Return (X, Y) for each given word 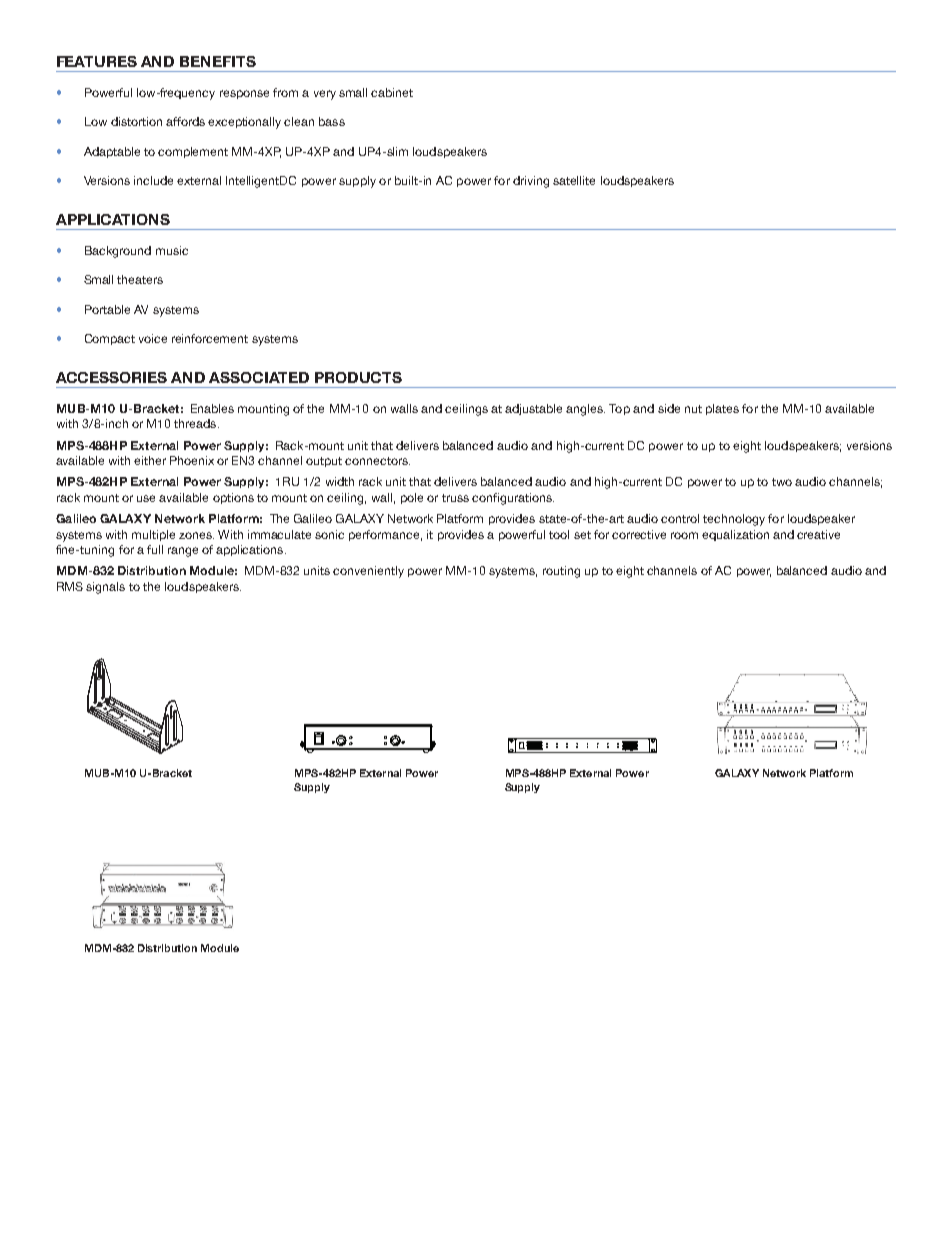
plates (722, 409)
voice (153, 338)
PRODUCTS (358, 377)
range (183, 552)
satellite (574, 180)
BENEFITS (218, 61)
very (325, 95)
